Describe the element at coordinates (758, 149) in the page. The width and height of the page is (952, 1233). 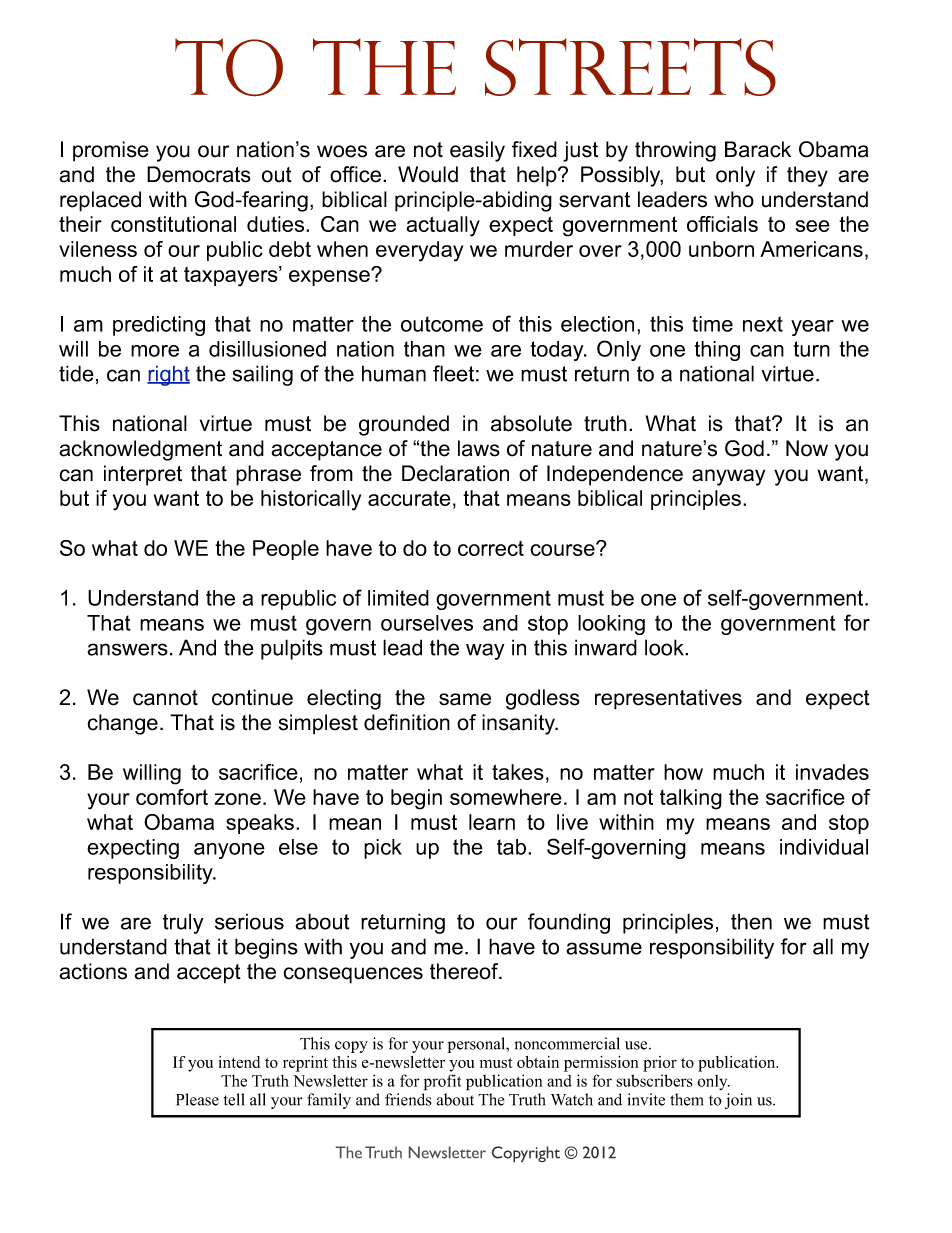
I see `Barack` at that location.
